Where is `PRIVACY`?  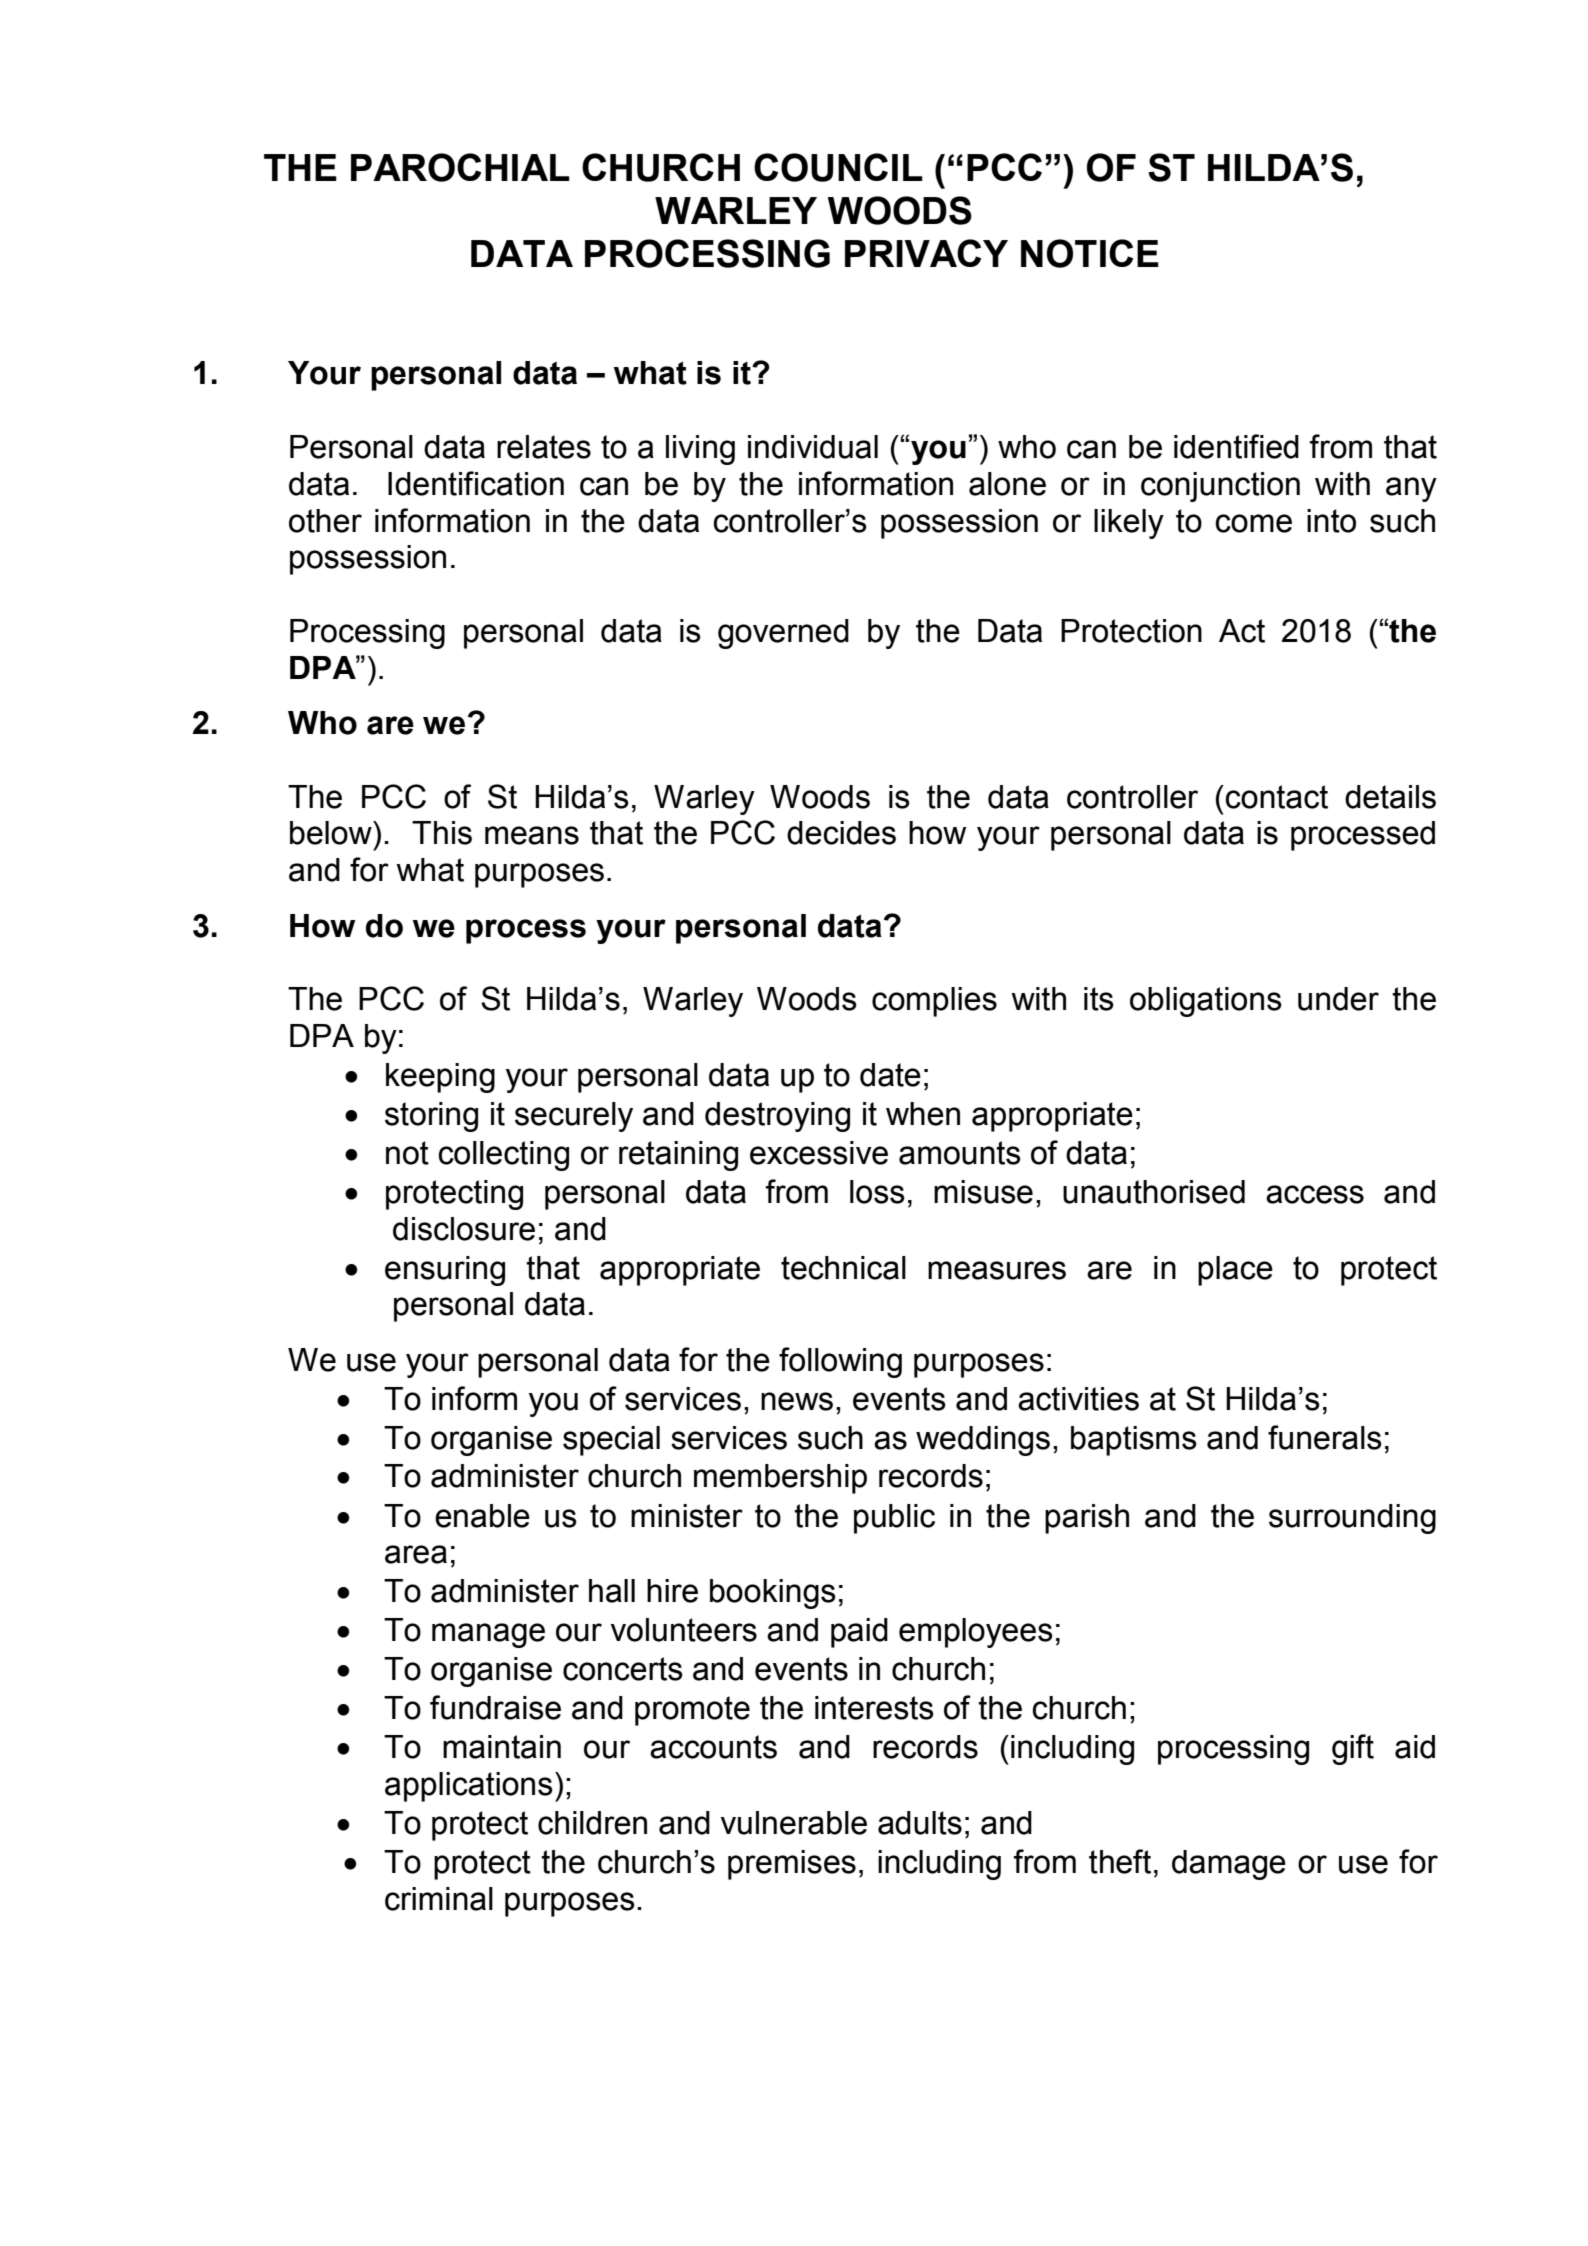 PRIVACY is located at coordinates (926, 253).
